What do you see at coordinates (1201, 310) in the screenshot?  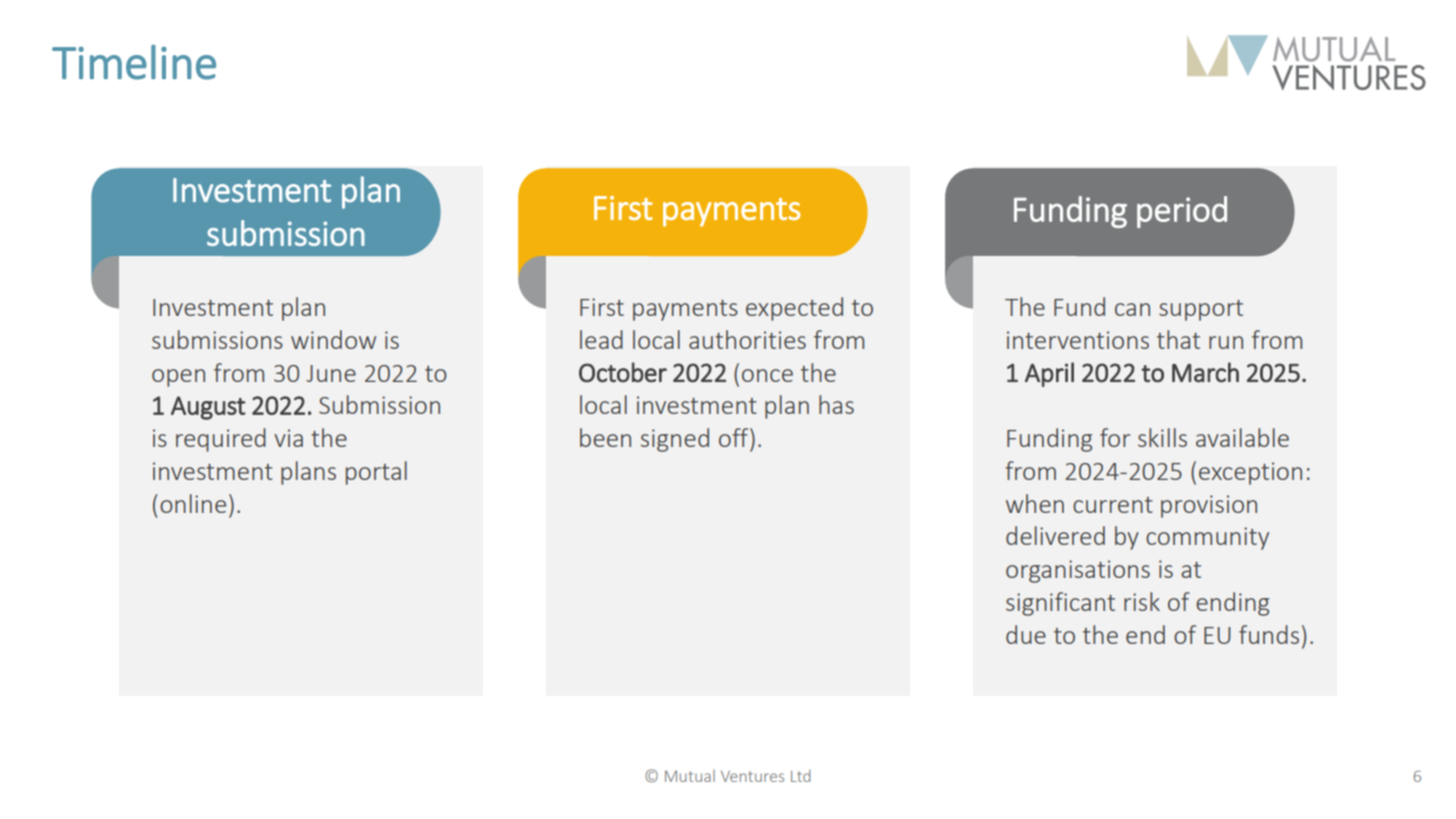 I see `support` at bounding box center [1201, 310].
